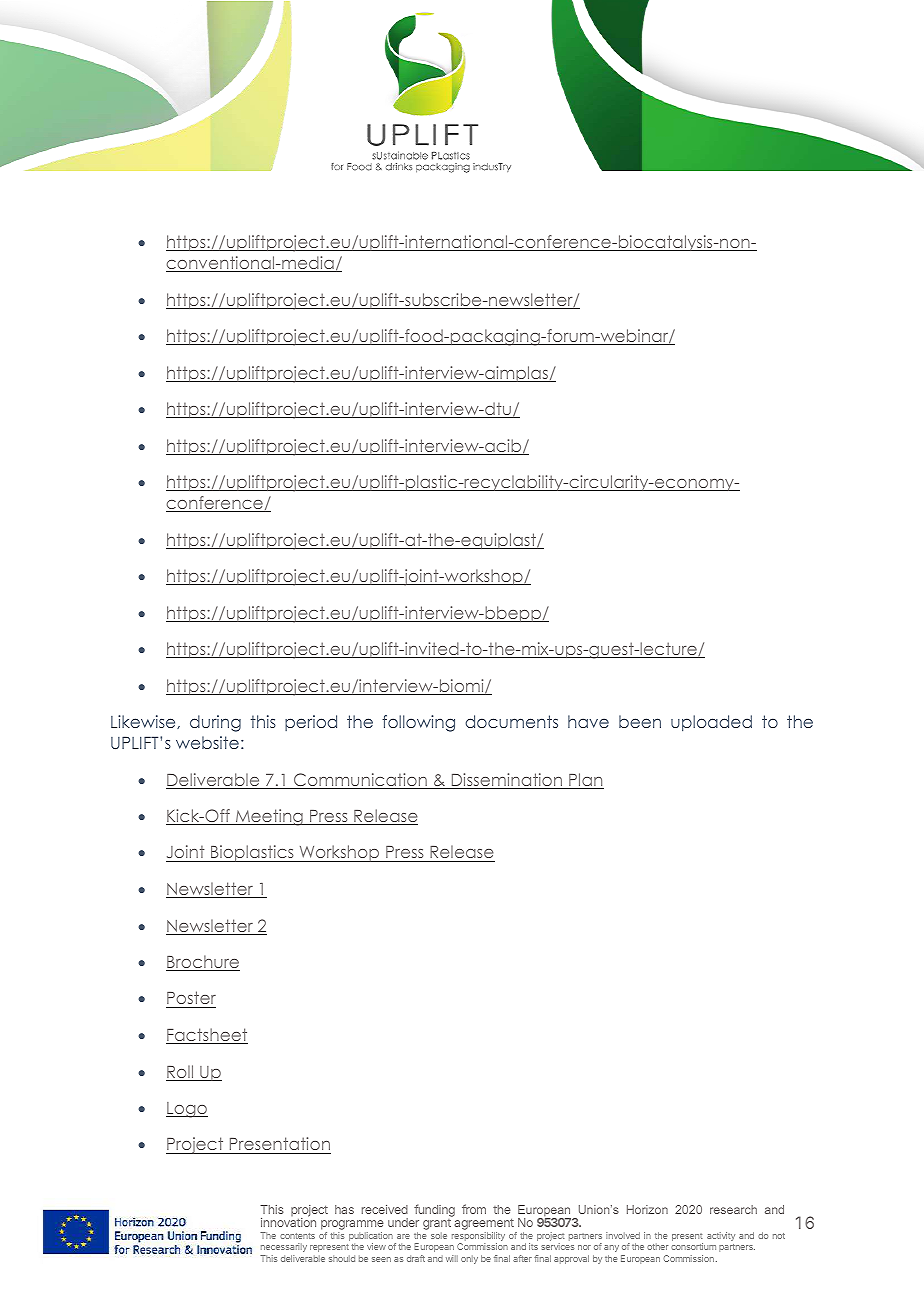  What do you see at coordinates (478, 1238) in the image?
I see `responsibility` at bounding box center [478, 1238].
